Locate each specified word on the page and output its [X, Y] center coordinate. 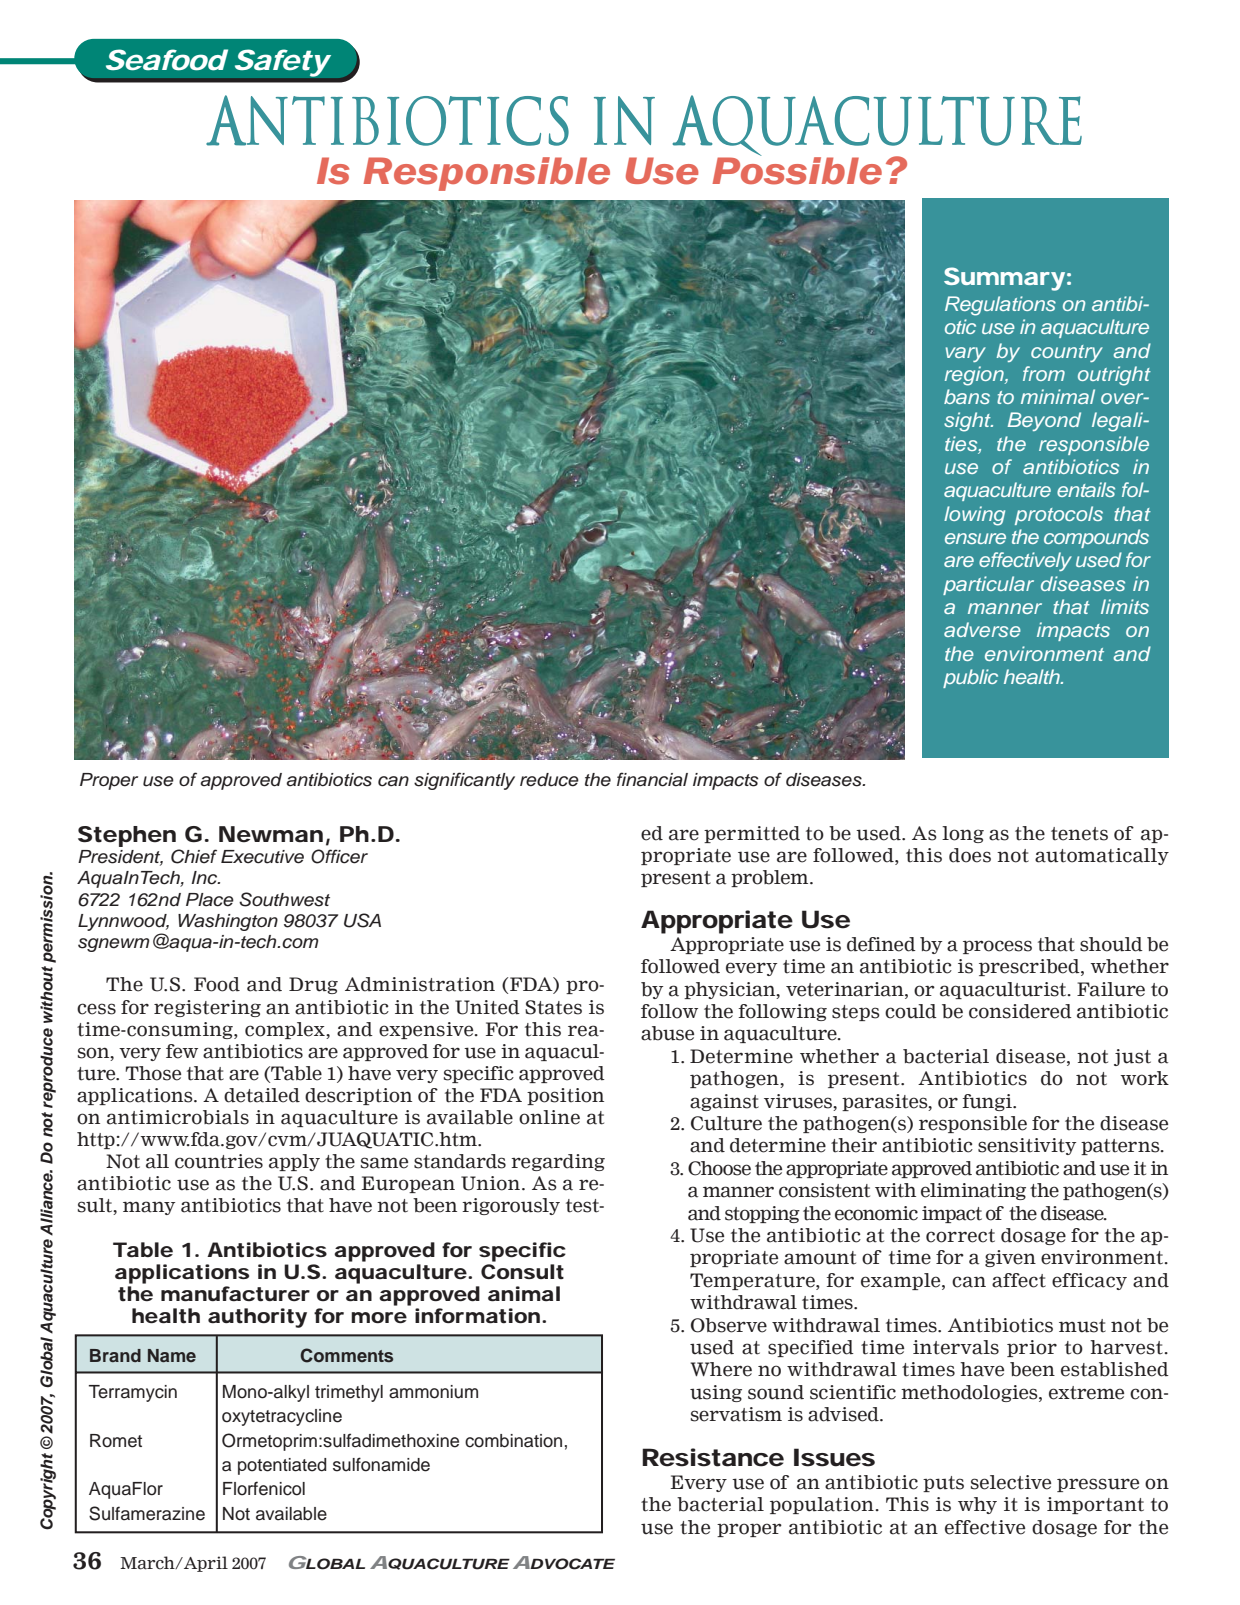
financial [652, 779]
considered [1020, 1011]
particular [988, 585]
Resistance [713, 1457]
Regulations [1000, 306]
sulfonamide [381, 1464]
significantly [464, 781]
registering [207, 1008]
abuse [667, 1033]
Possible [797, 169]
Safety [282, 63]
